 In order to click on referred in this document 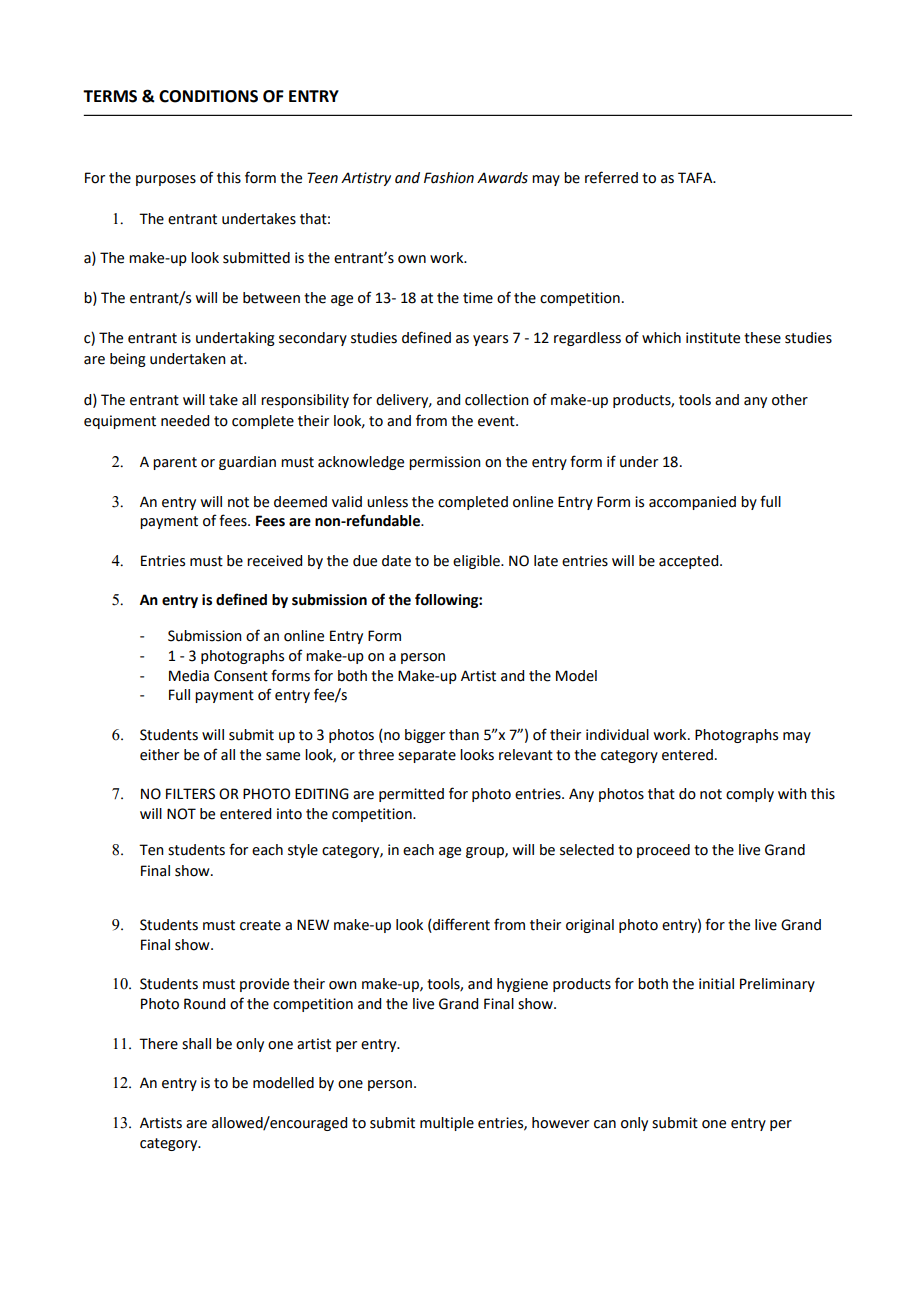, I will do `click(611, 177)`.
